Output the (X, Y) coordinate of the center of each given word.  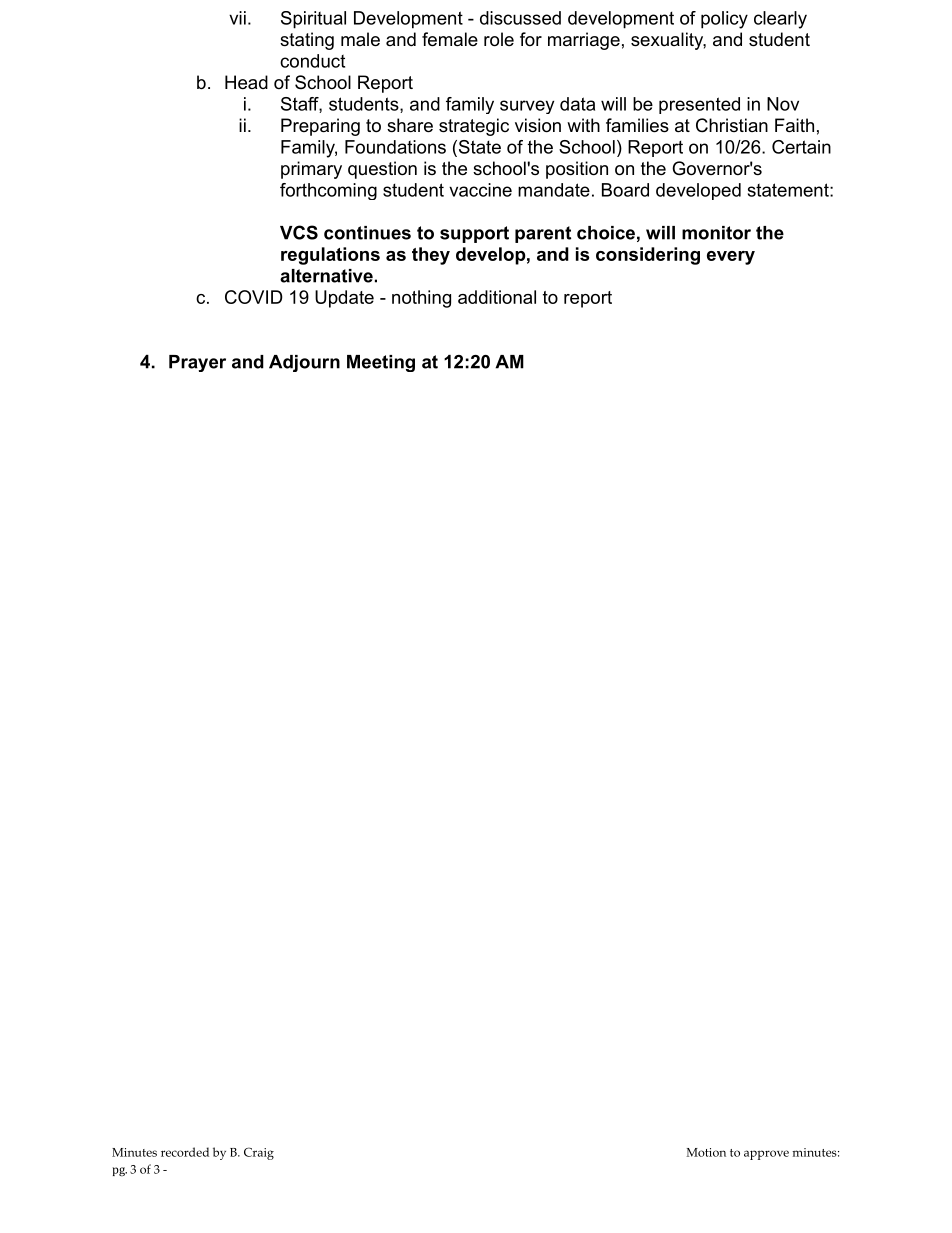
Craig (259, 1153)
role (499, 39)
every (731, 258)
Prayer (197, 363)
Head (246, 82)
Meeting (381, 363)
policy (724, 20)
